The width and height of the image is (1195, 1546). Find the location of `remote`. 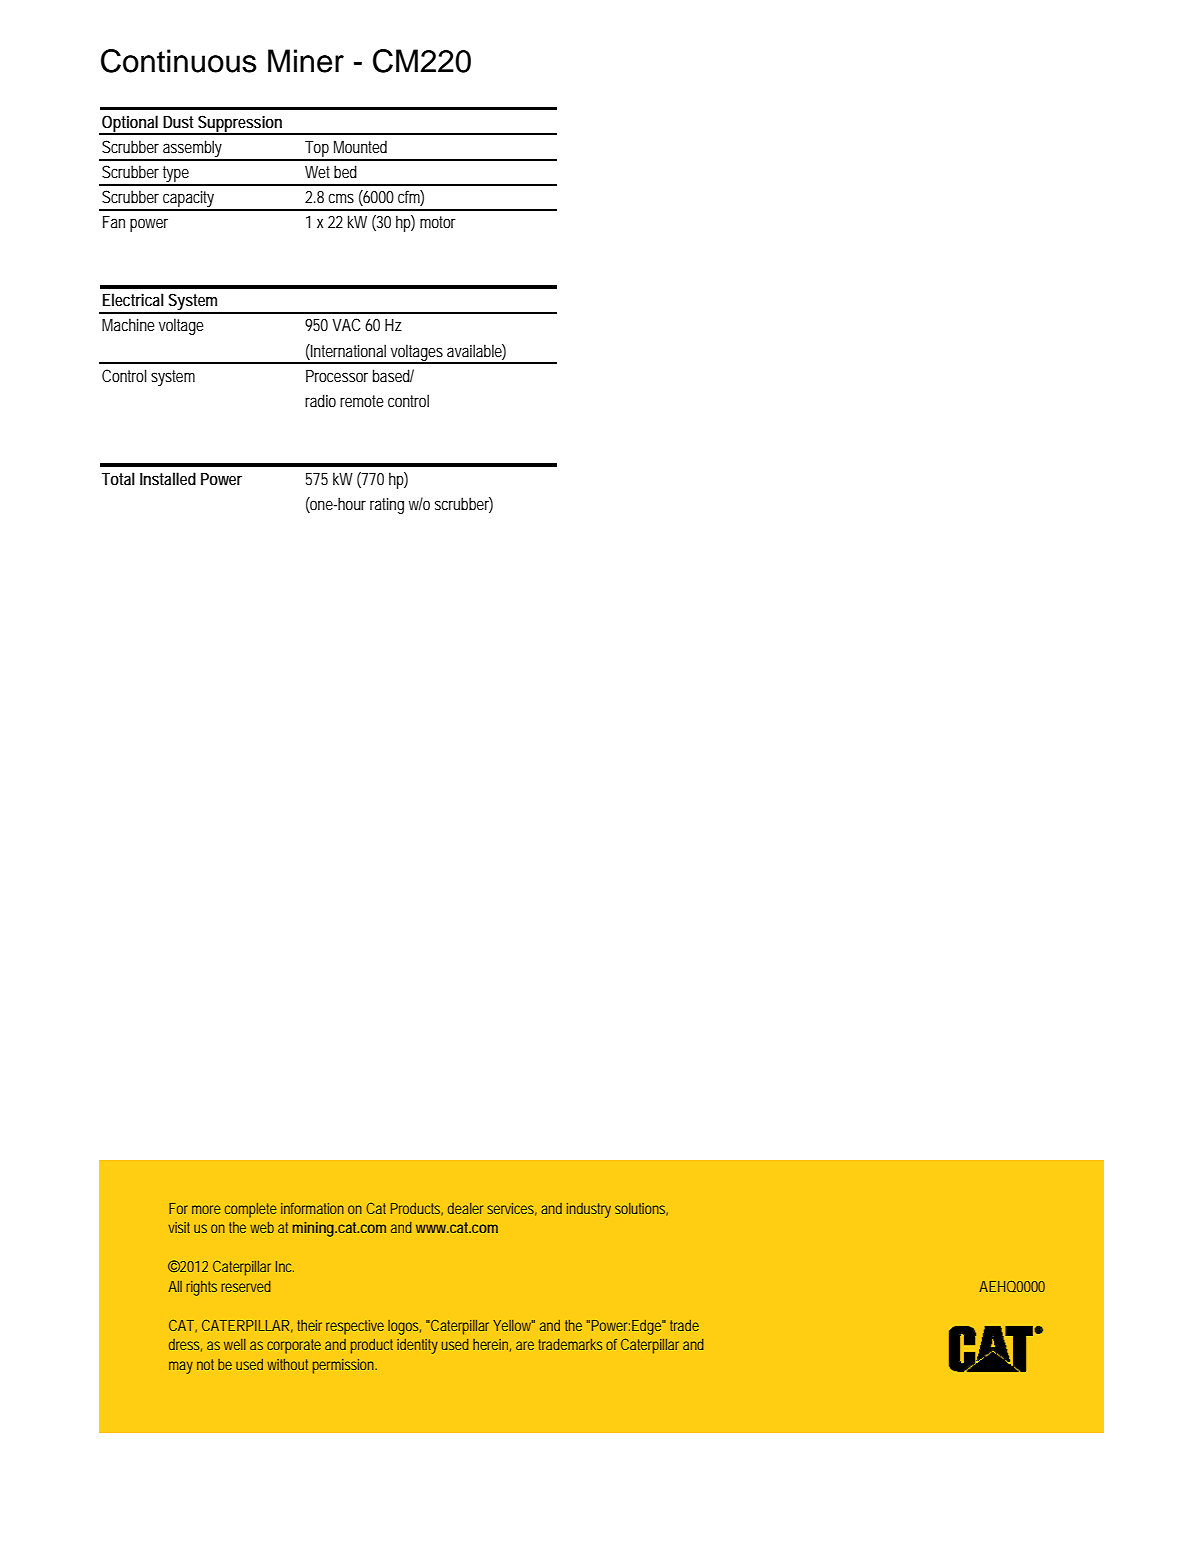

remote is located at coordinates (362, 401).
